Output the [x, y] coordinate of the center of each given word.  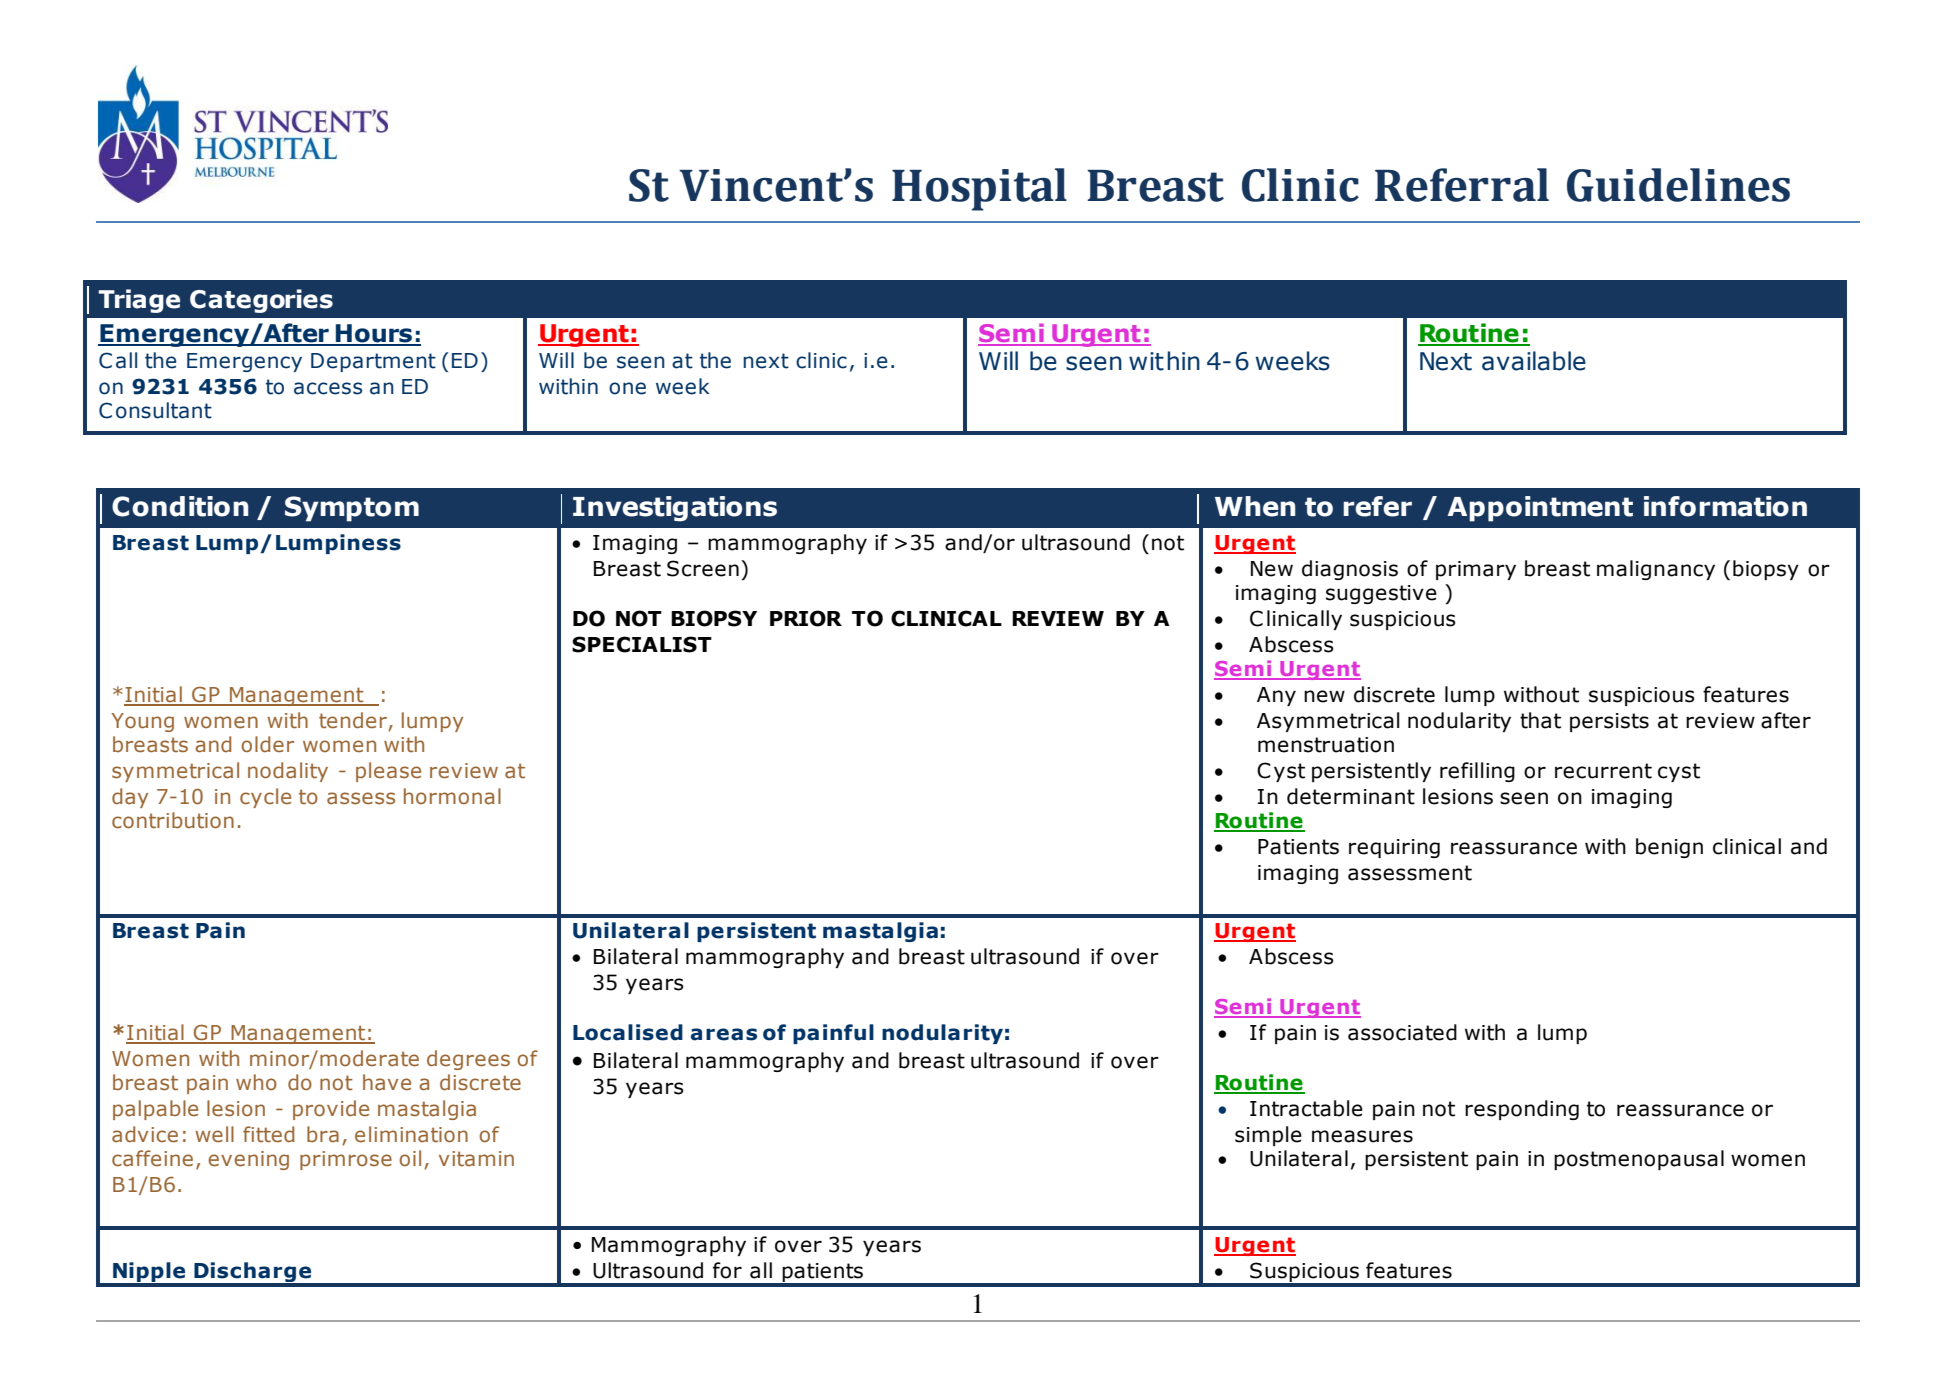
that [1540, 720]
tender [354, 721]
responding [1522, 1110]
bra [323, 1134]
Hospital [979, 189]
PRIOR [806, 618]
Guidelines [1678, 185]
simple [1268, 1136]
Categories [261, 301]
